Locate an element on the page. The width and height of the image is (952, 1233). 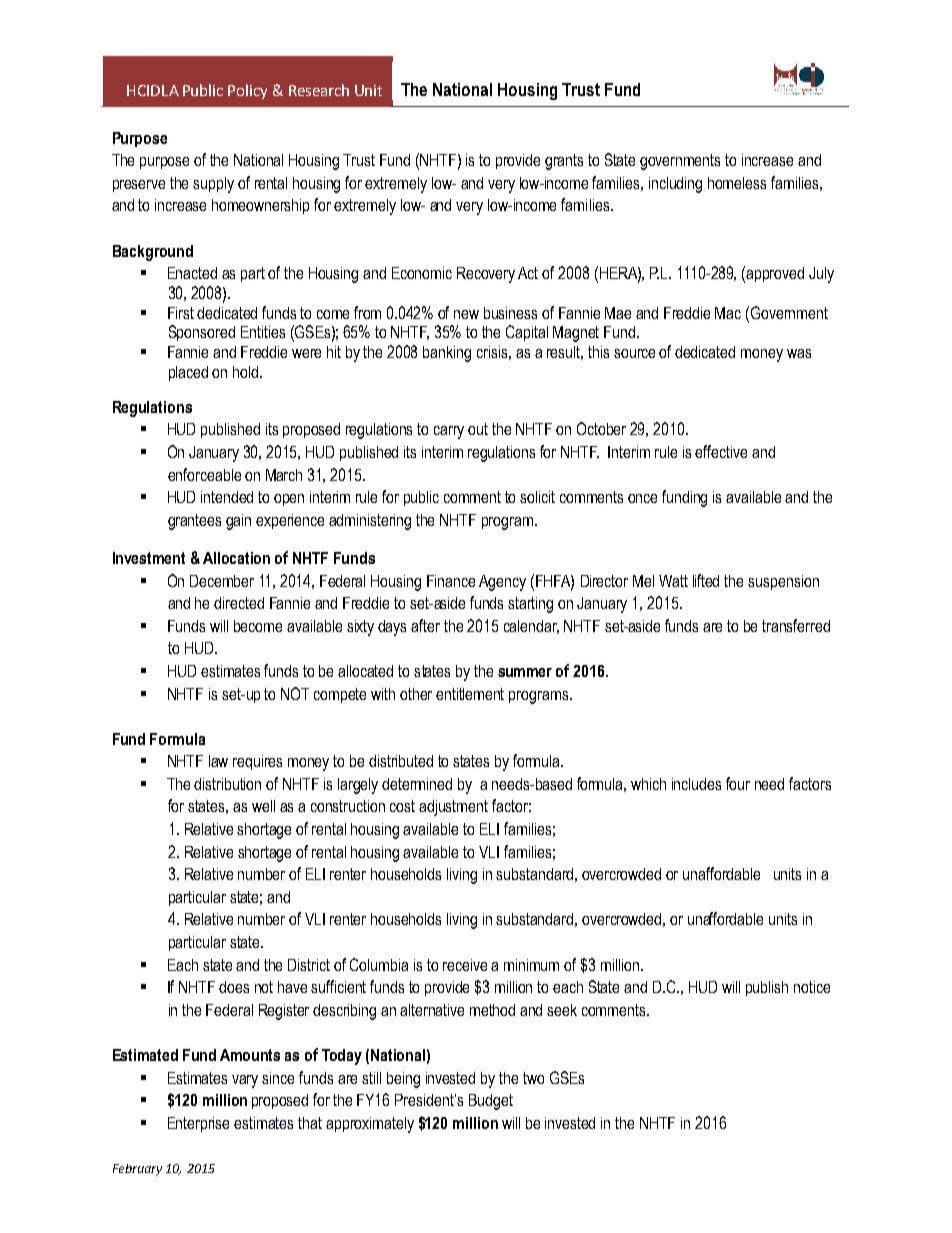
four is located at coordinates (738, 783).
